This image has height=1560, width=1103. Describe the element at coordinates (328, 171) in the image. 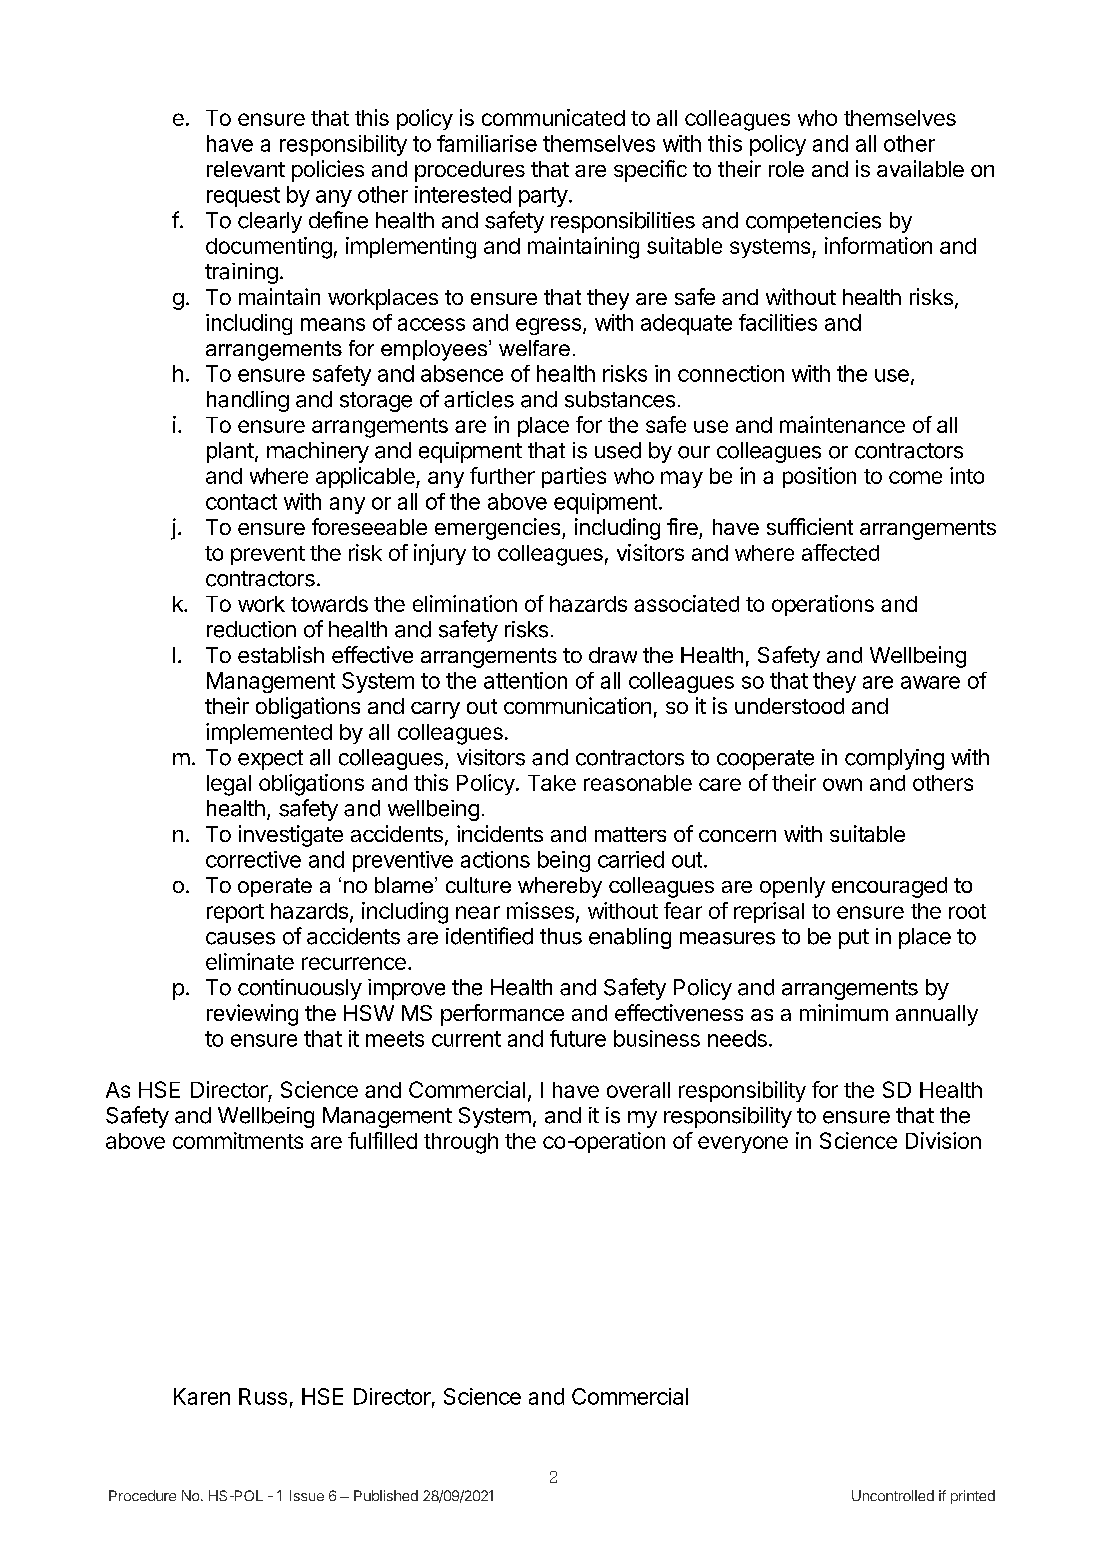

I see `policies` at that location.
